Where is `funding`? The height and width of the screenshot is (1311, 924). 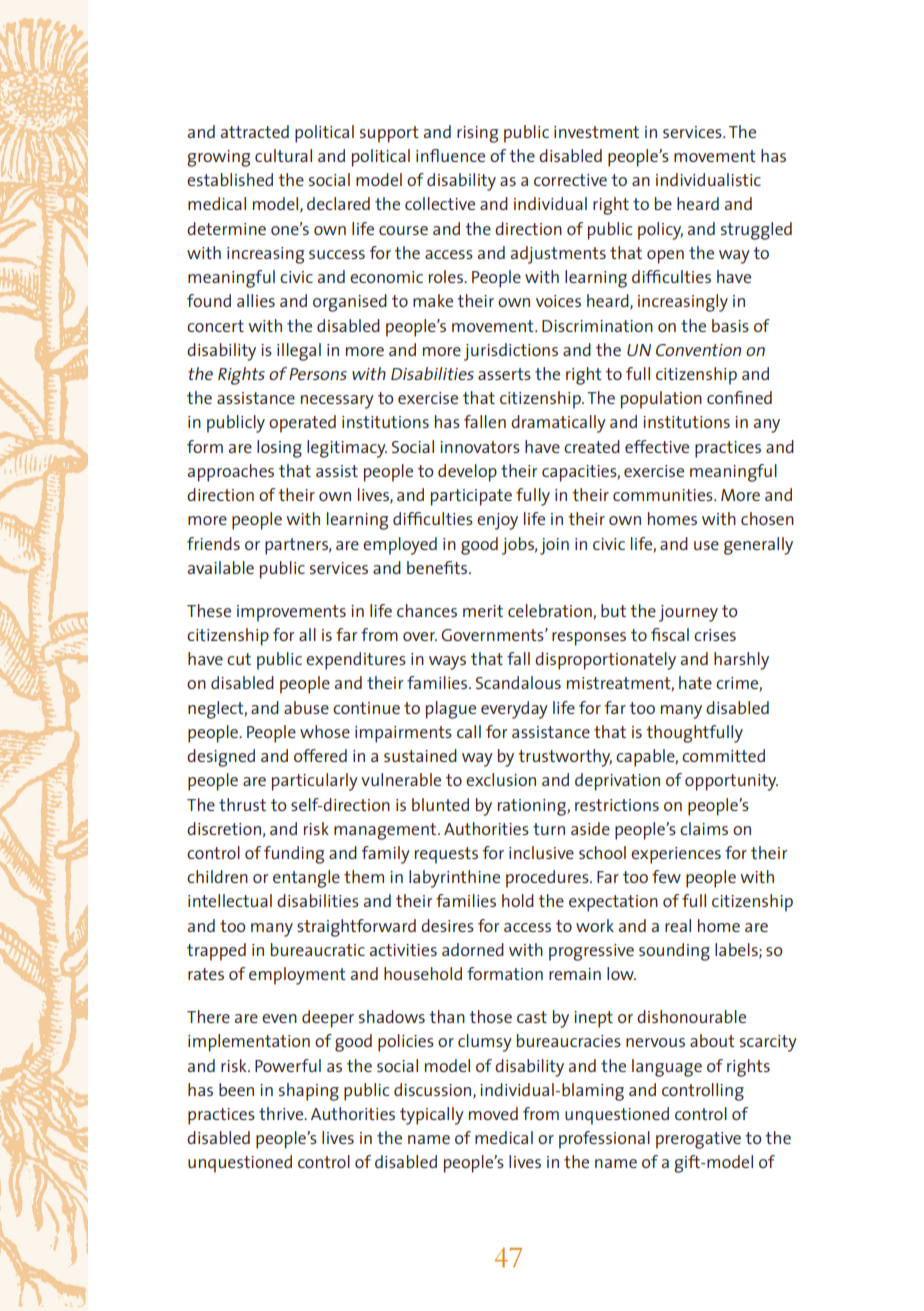
funding is located at coordinates (294, 855).
